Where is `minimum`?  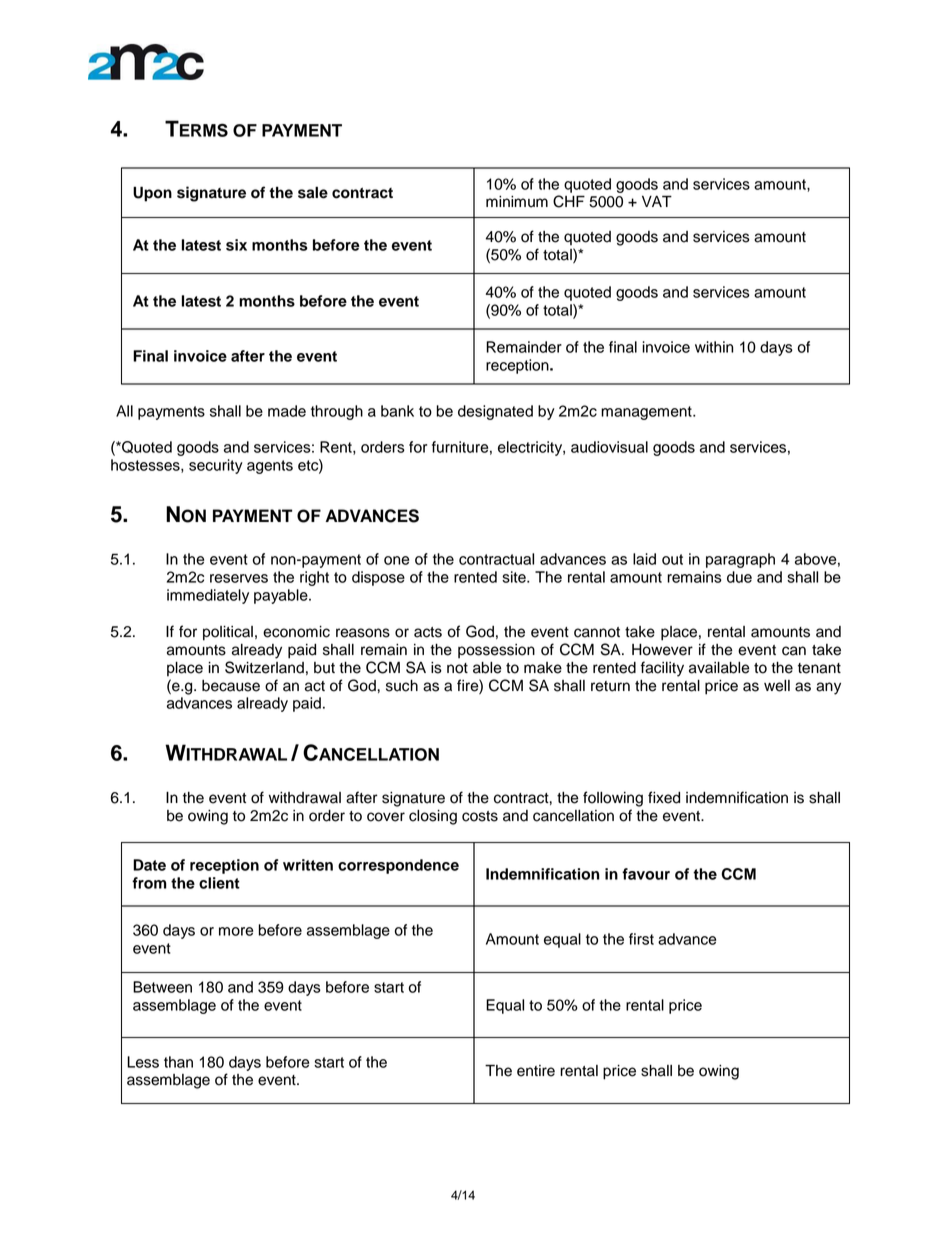
minimum is located at coordinates (517, 202).
